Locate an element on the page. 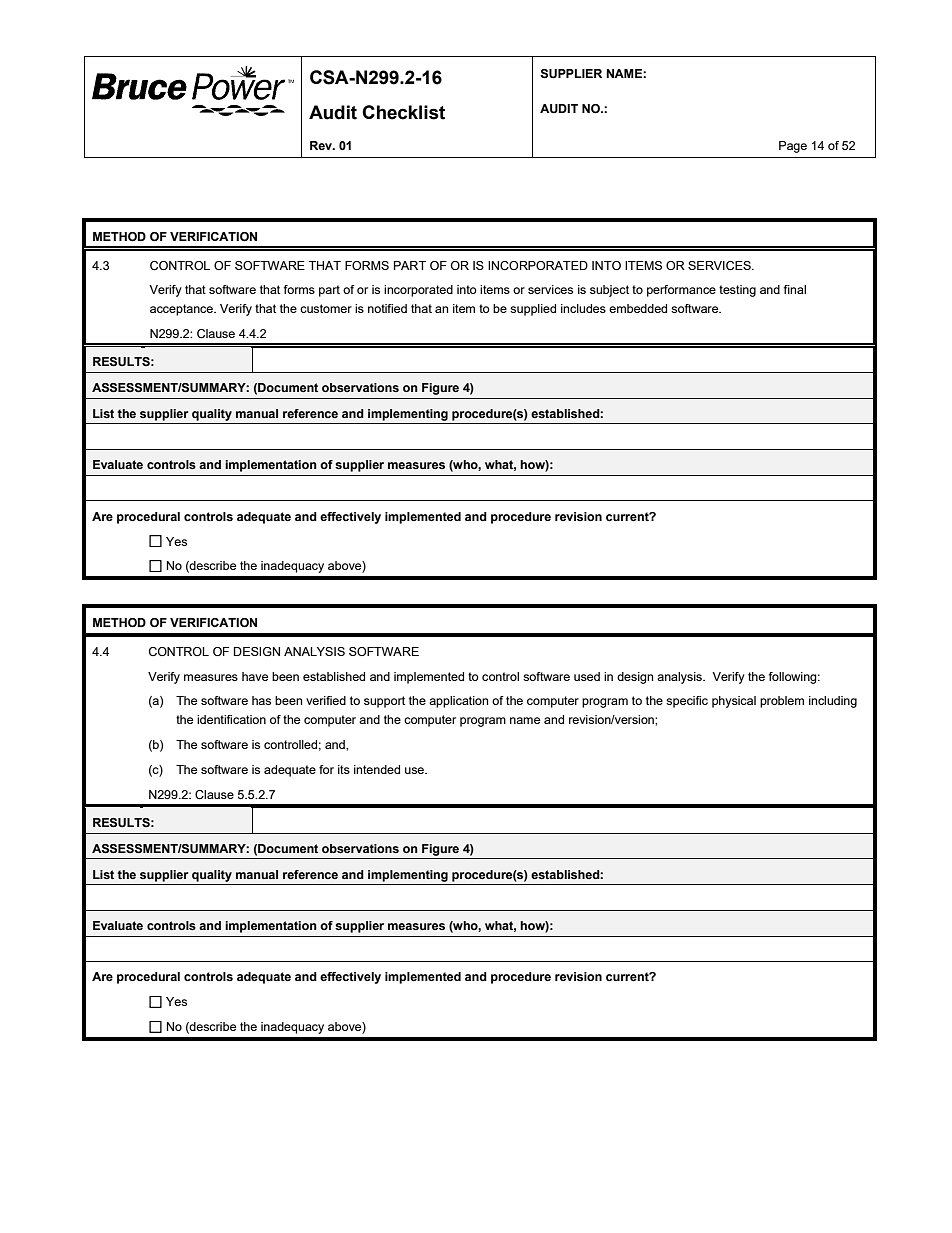 This image has width=952, height=1233. physical is located at coordinates (734, 702).
